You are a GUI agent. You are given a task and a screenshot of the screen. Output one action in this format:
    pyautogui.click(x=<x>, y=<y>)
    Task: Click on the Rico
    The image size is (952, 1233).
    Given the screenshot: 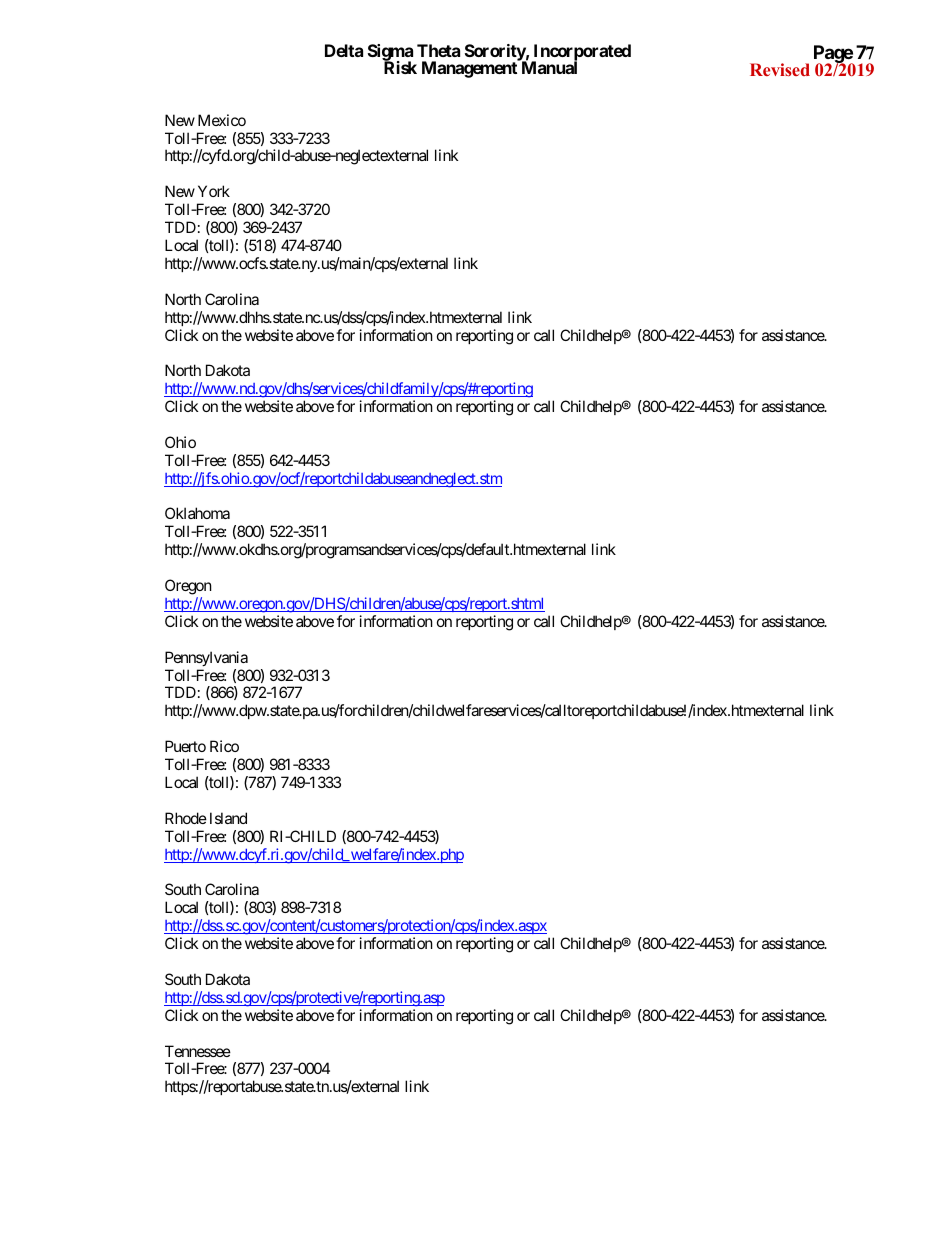 What is the action you would take?
    pyautogui.click(x=224, y=746)
